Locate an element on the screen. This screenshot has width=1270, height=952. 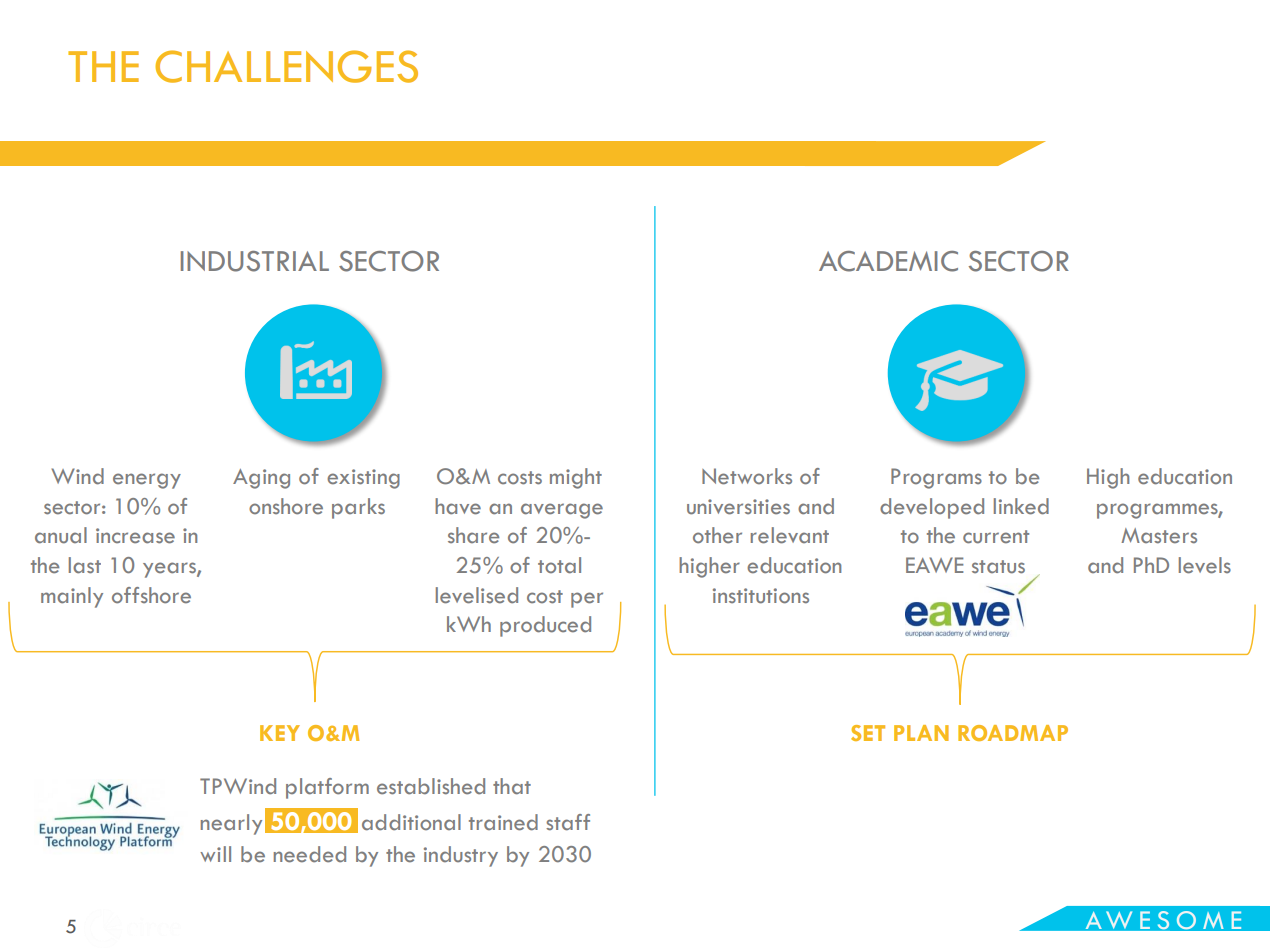
Aging is located at coordinates (261, 479).
